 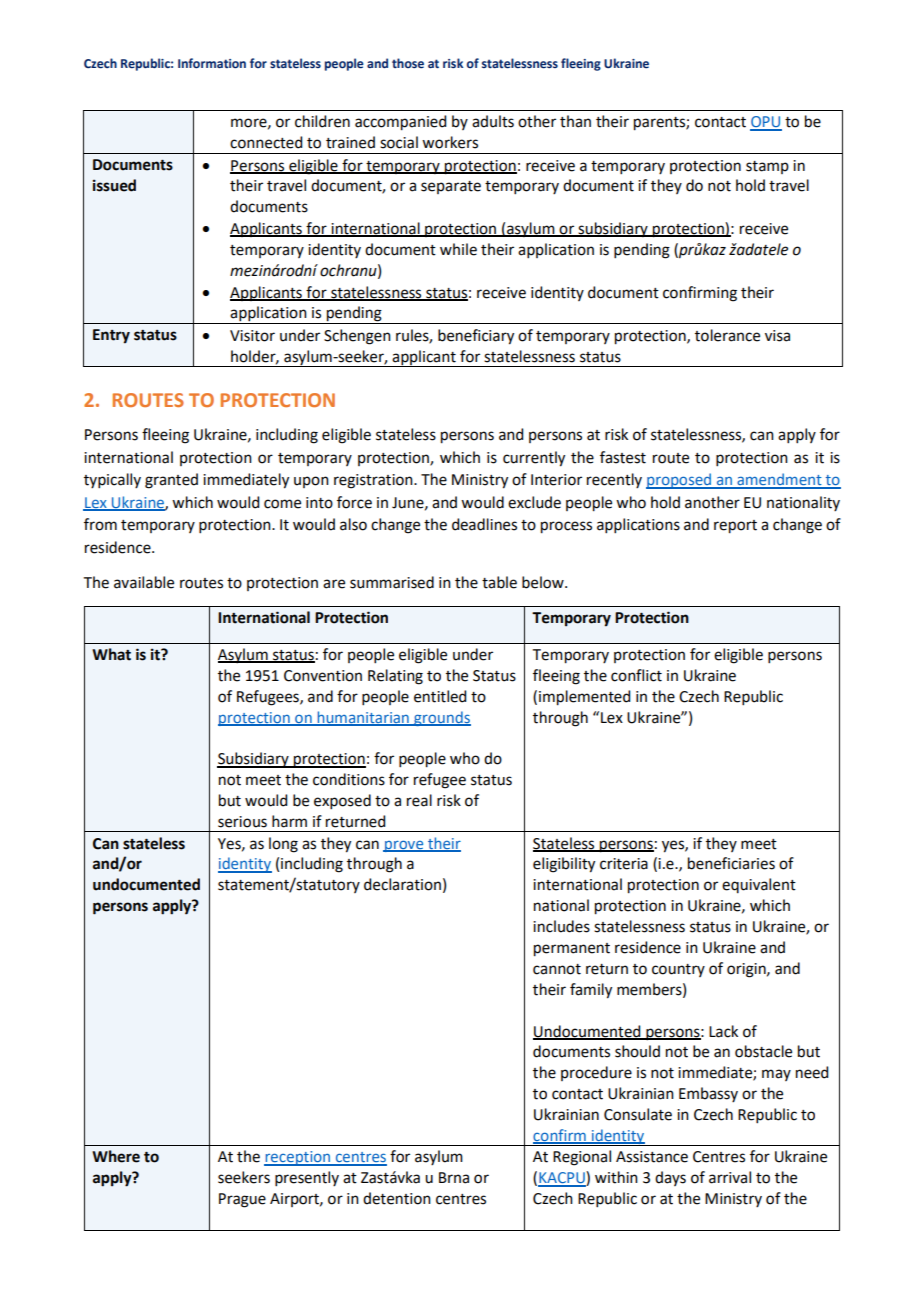 What do you see at coordinates (727, 335) in the screenshot?
I see `tolerance` at bounding box center [727, 335].
